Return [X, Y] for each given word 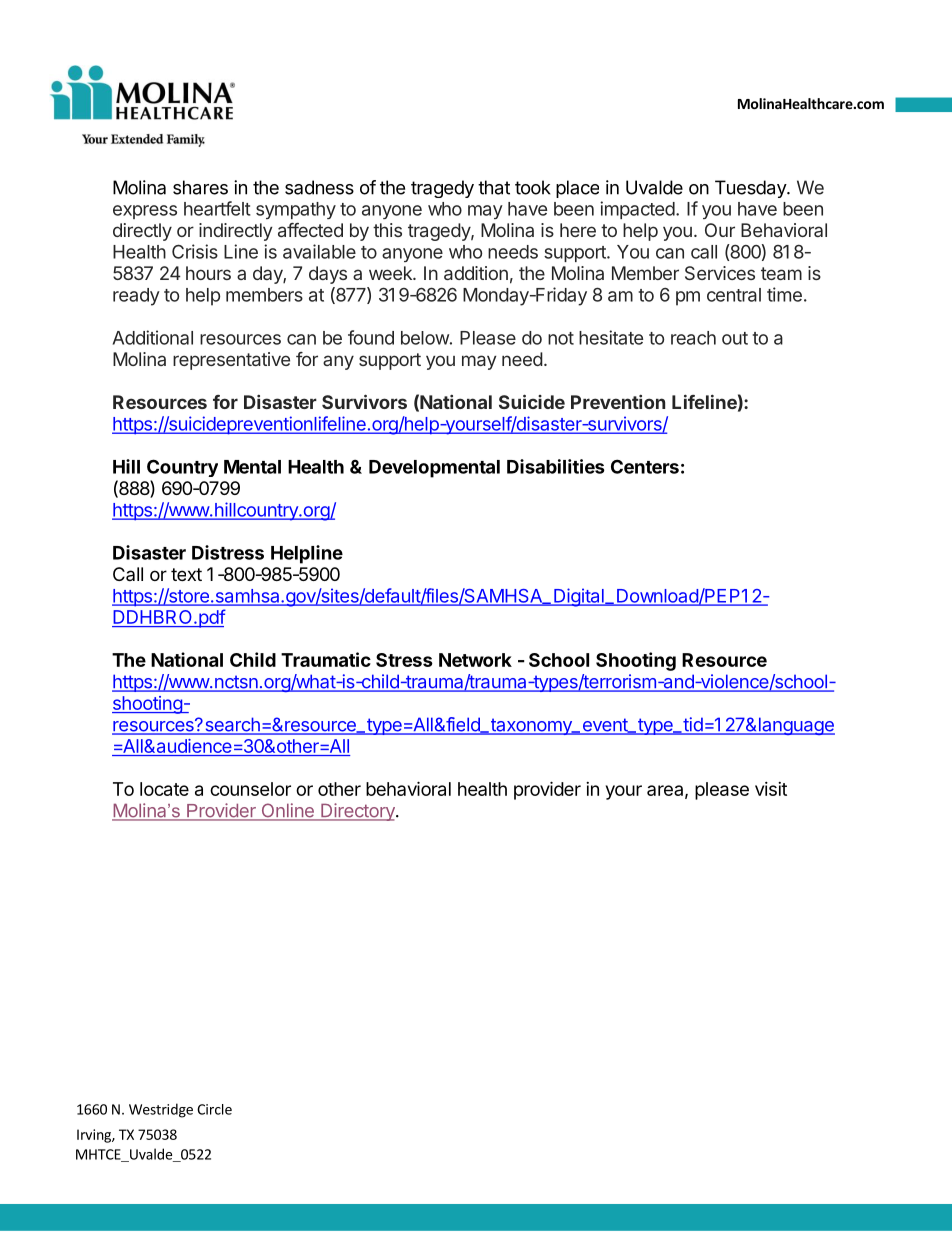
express [145, 212]
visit [771, 789]
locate [164, 789]
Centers [645, 466]
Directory [358, 812]
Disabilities [556, 466]
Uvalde [654, 187]
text [186, 574]
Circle [214, 1109]
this [387, 230]
